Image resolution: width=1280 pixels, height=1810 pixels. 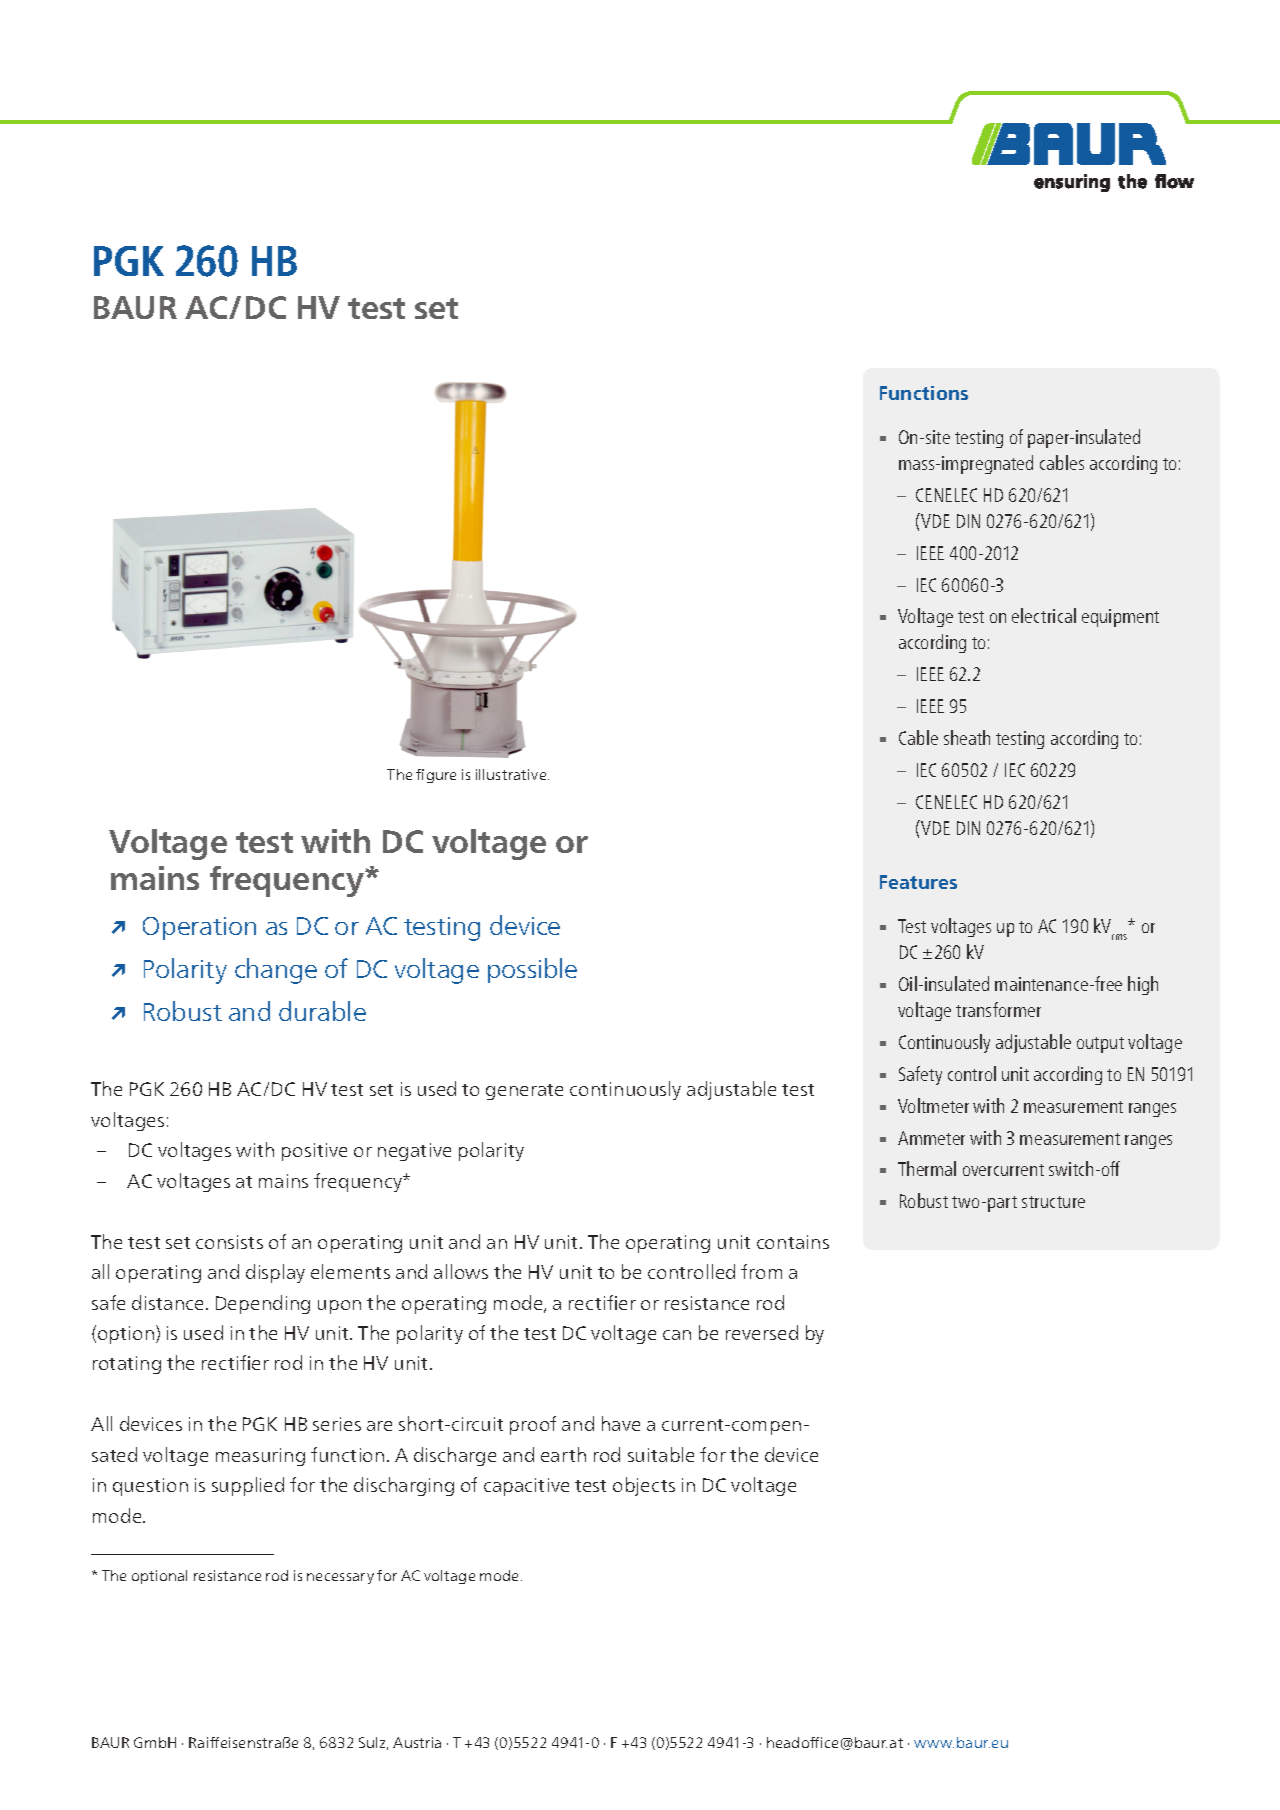 What do you see at coordinates (340, 1578) in the document?
I see `necessary` at bounding box center [340, 1578].
